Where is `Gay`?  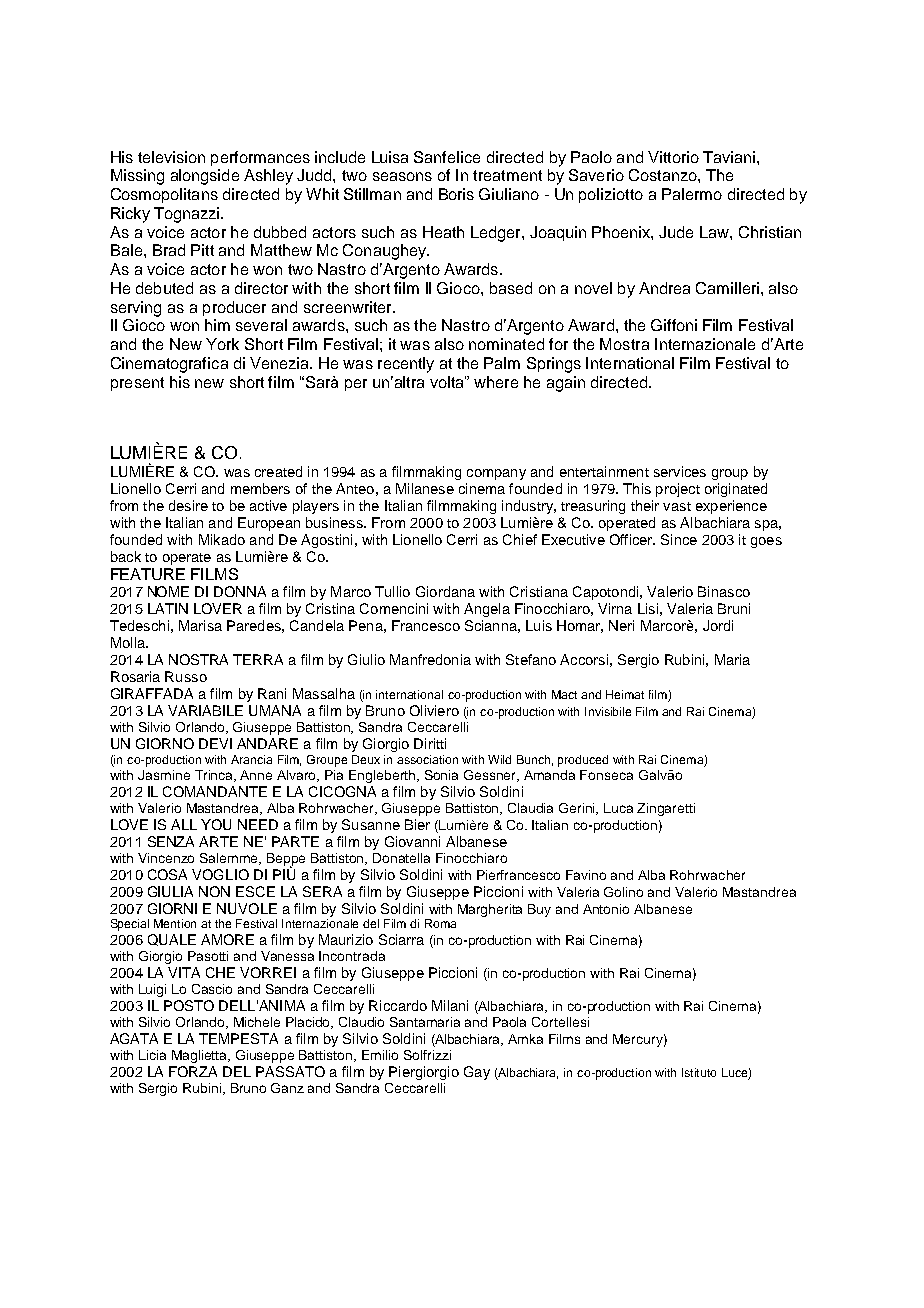 Gay is located at coordinates (477, 1073).
